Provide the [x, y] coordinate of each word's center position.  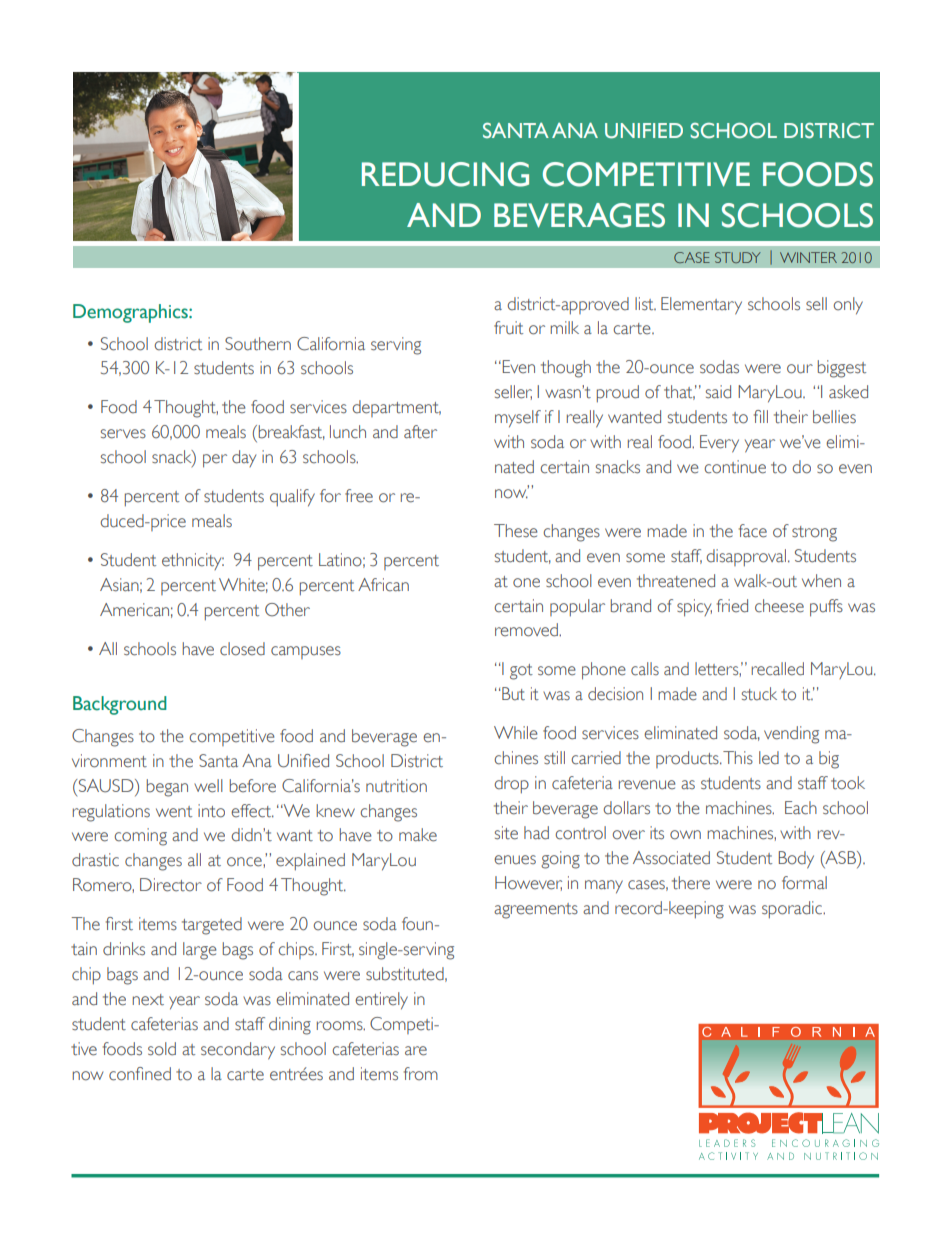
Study [738, 257]
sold [162, 1049]
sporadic [793, 910]
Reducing [445, 174]
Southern [258, 344]
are [416, 1051]
